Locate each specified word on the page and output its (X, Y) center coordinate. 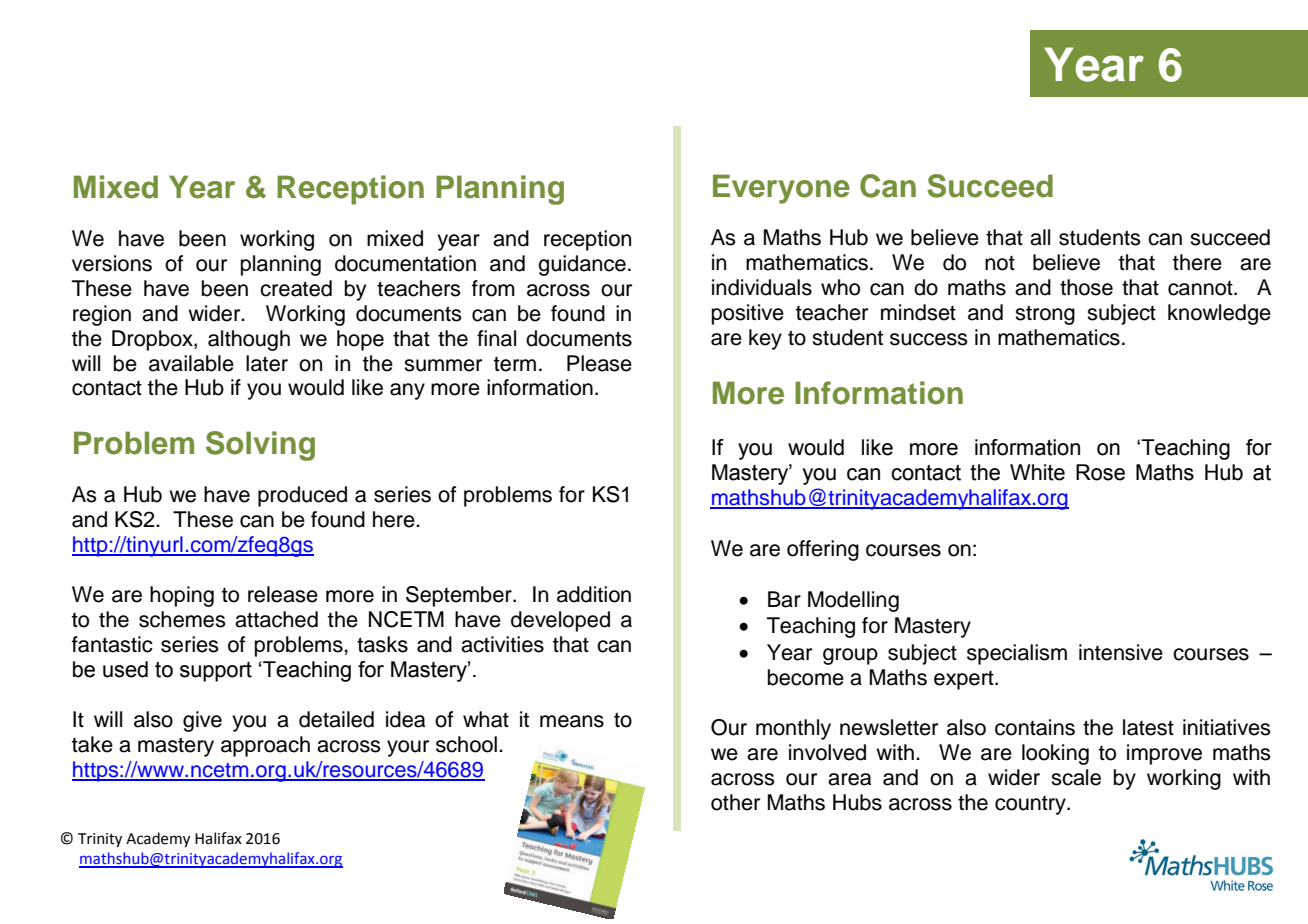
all (1040, 237)
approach (265, 746)
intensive (1121, 652)
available (191, 363)
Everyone (781, 189)
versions (112, 263)
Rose (1100, 472)
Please (599, 363)
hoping (182, 596)
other (735, 802)
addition (594, 594)
